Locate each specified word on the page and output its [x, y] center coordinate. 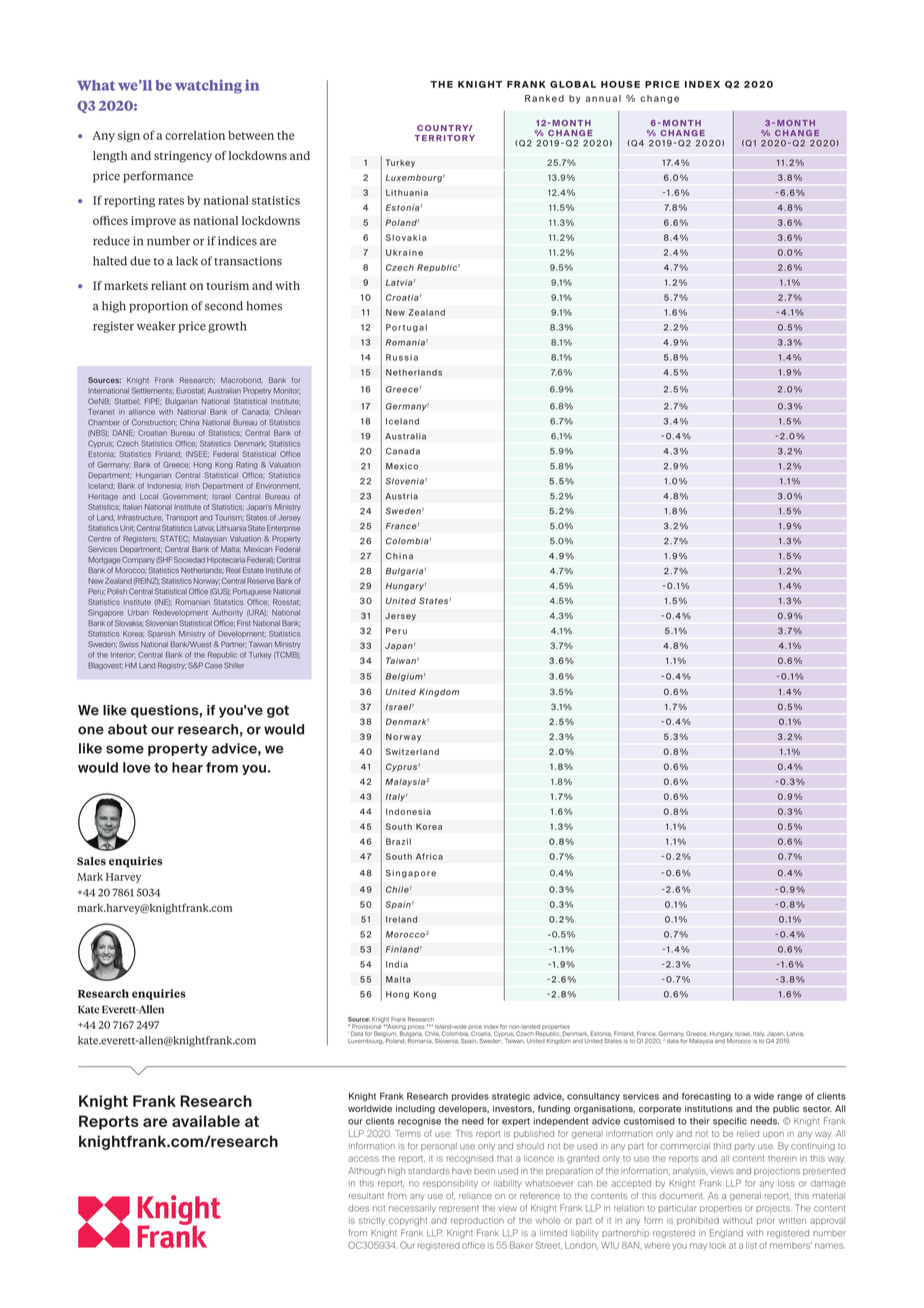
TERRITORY [444, 138]
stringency [183, 157]
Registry [172, 666]
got [278, 711]
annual [603, 98]
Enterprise [284, 528]
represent [459, 1209]
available [206, 1121]
